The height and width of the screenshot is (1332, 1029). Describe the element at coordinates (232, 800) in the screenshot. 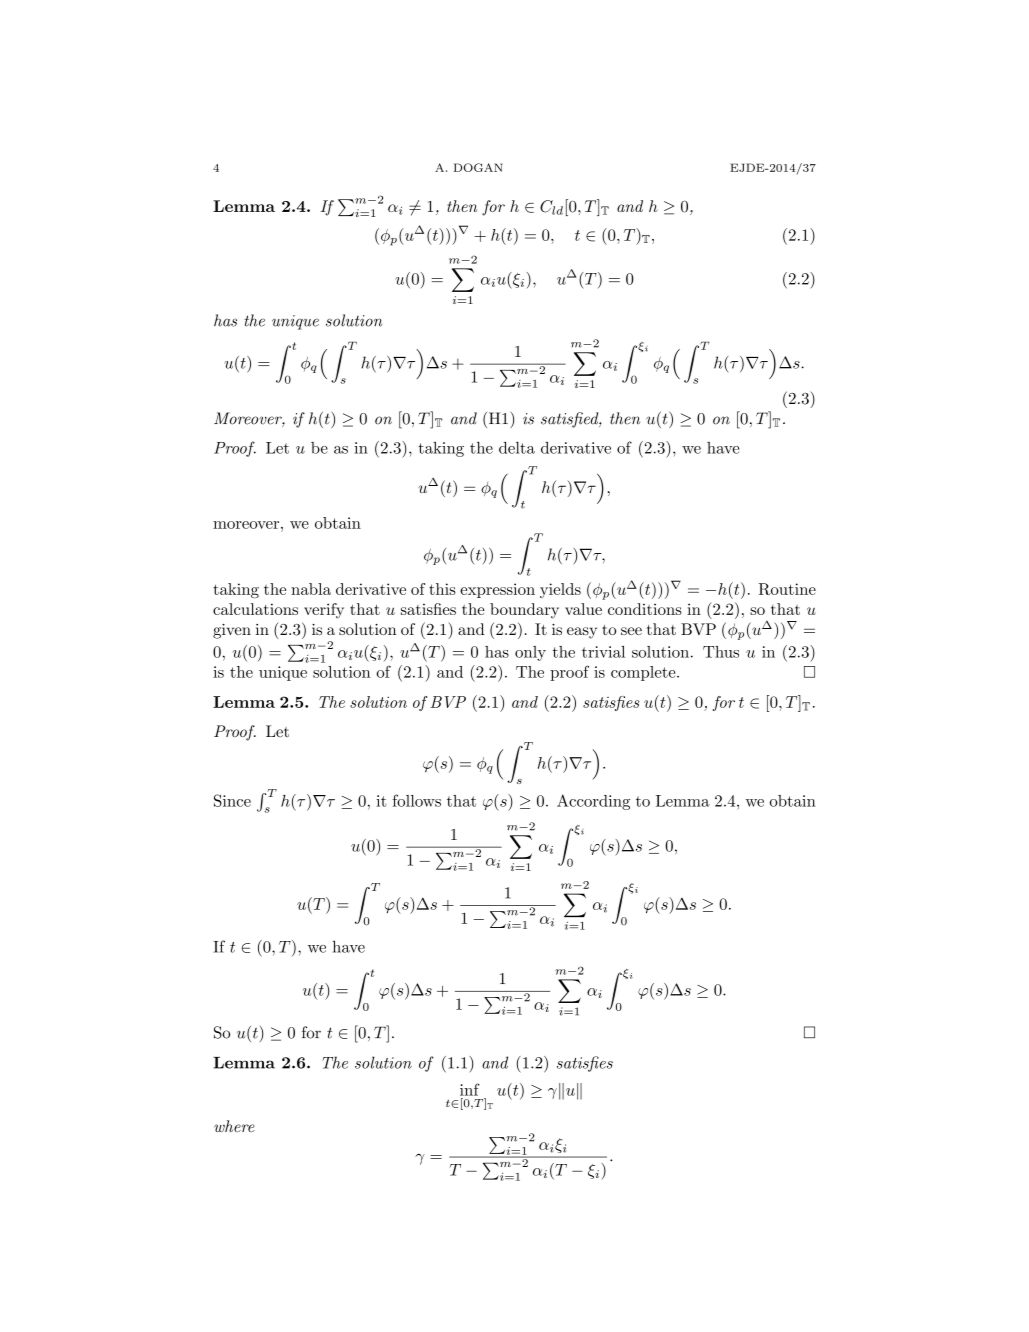

I see `Since` at that location.
